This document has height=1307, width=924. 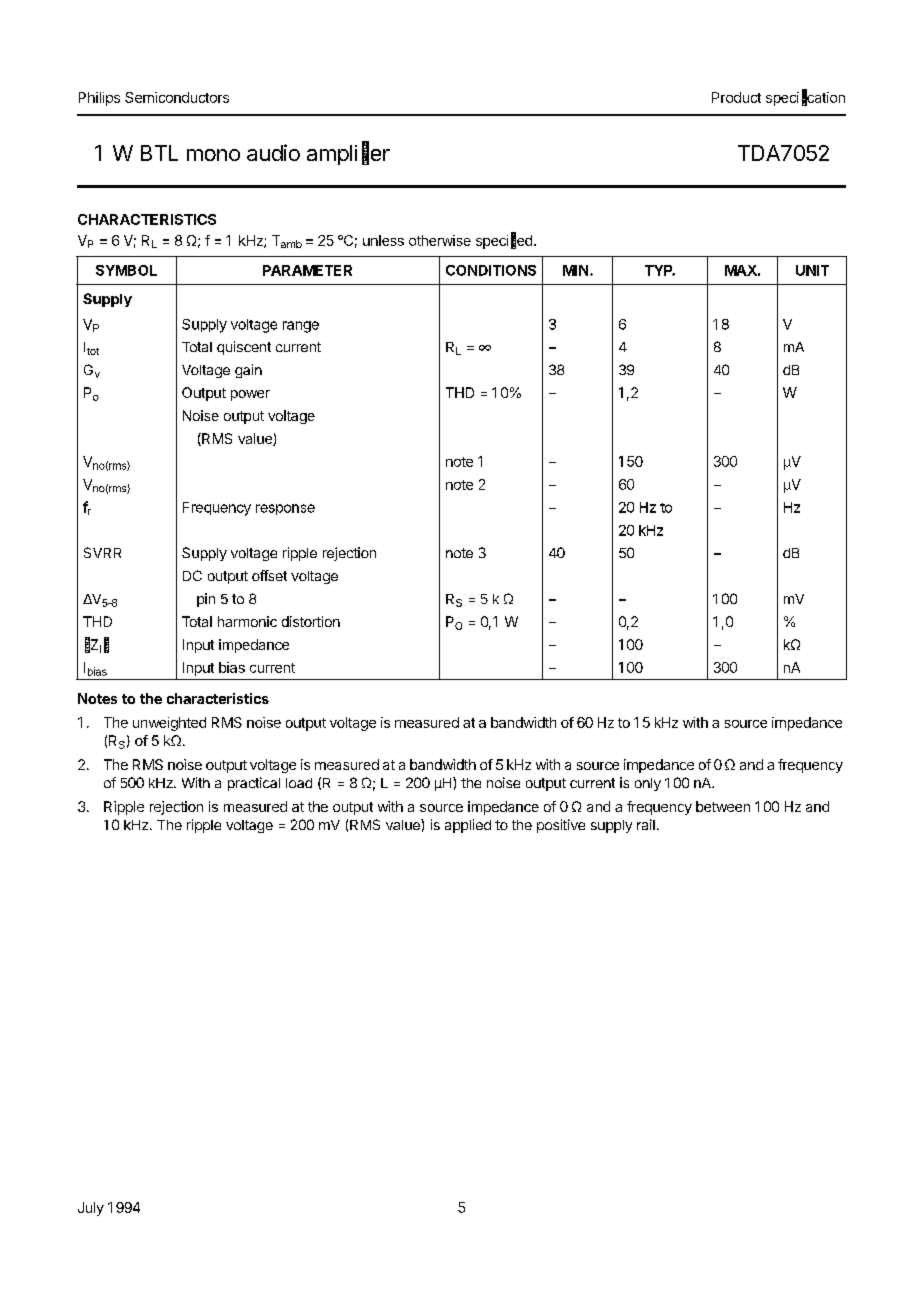 What do you see at coordinates (468, 826) in the document?
I see `applied` at bounding box center [468, 826].
